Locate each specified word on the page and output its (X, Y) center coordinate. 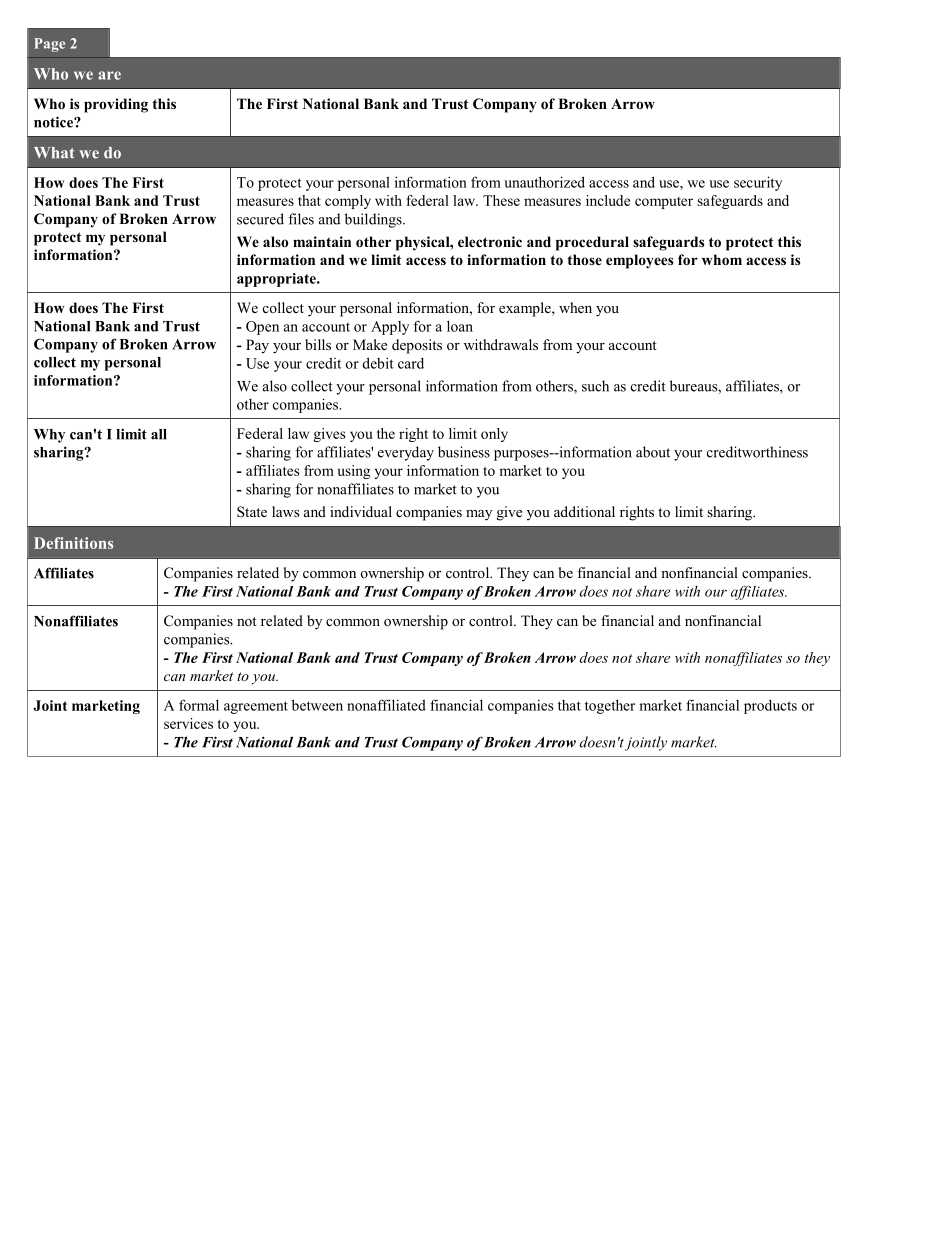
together (610, 706)
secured (260, 219)
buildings (374, 220)
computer (664, 203)
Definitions (73, 543)
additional (584, 511)
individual (361, 511)
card (411, 363)
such (595, 386)
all (159, 434)
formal (199, 705)
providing (116, 105)
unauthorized (544, 182)
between (317, 705)
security (758, 183)
